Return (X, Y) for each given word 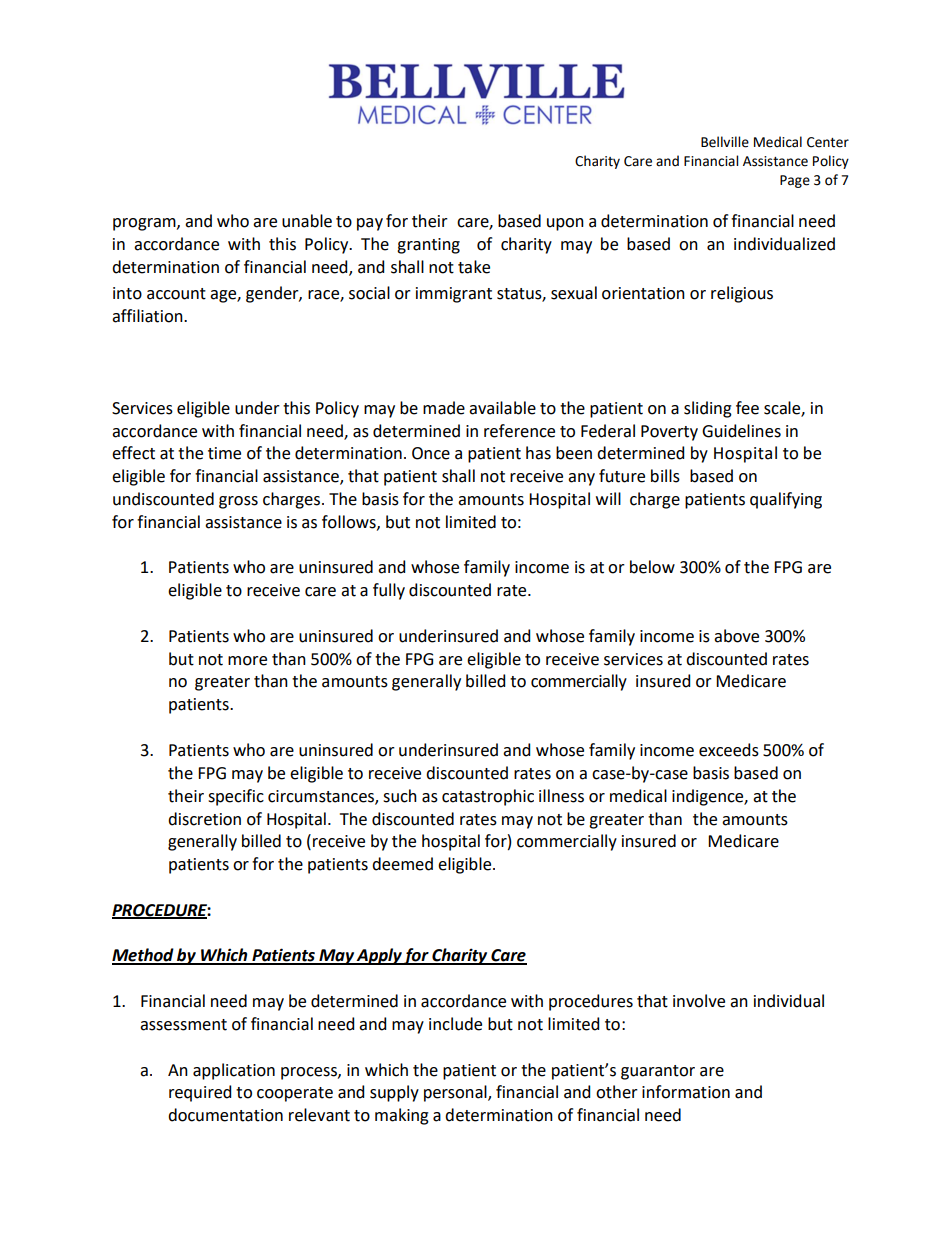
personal (456, 1093)
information (686, 1092)
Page (795, 181)
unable (307, 221)
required (200, 1093)
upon (565, 224)
